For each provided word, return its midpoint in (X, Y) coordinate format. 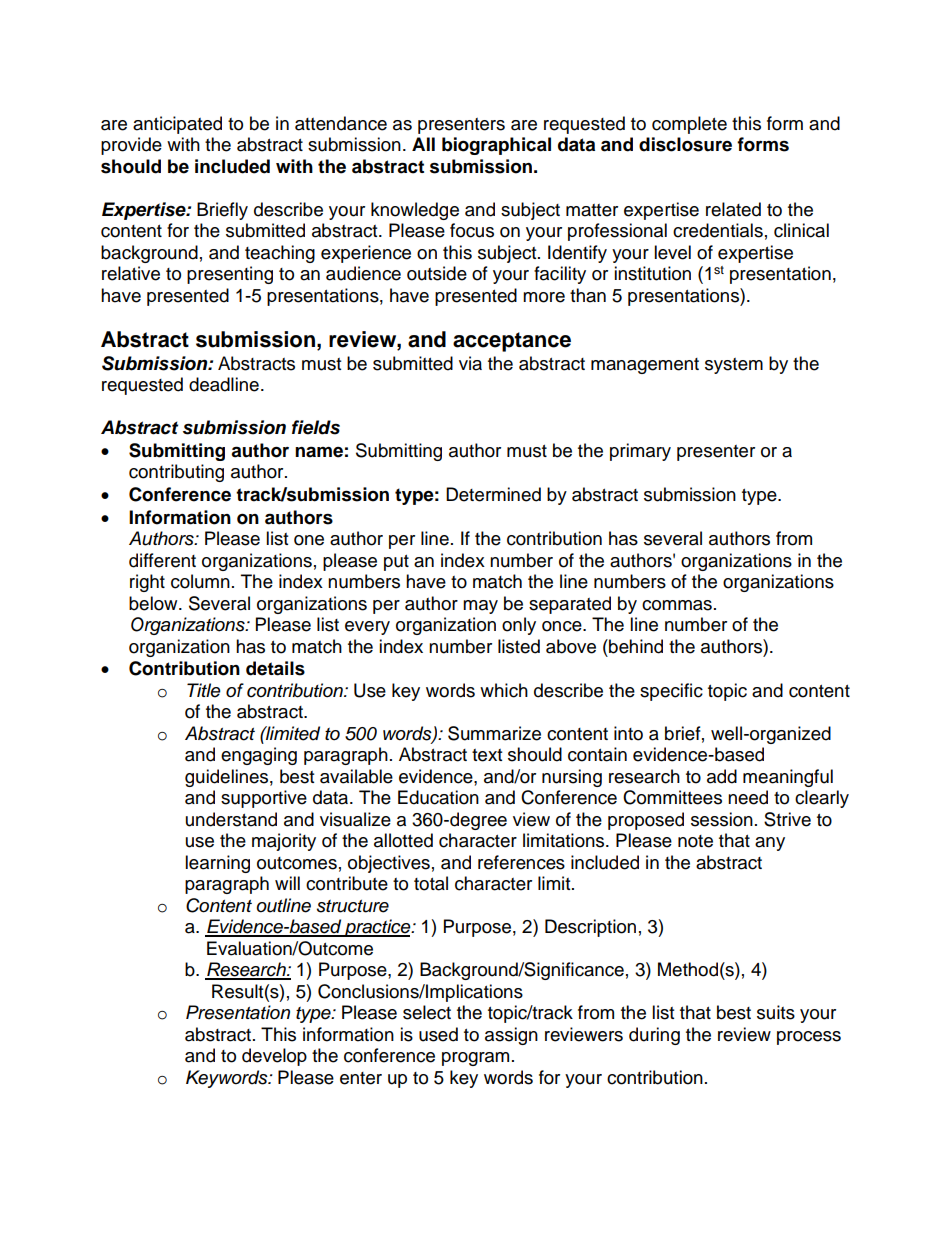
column (200, 581)
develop (274, 1057)
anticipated (177, 125)
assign (511, 1036)
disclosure (685, 144)
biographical (496, 146)
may (480, 607)
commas (677, 605)
